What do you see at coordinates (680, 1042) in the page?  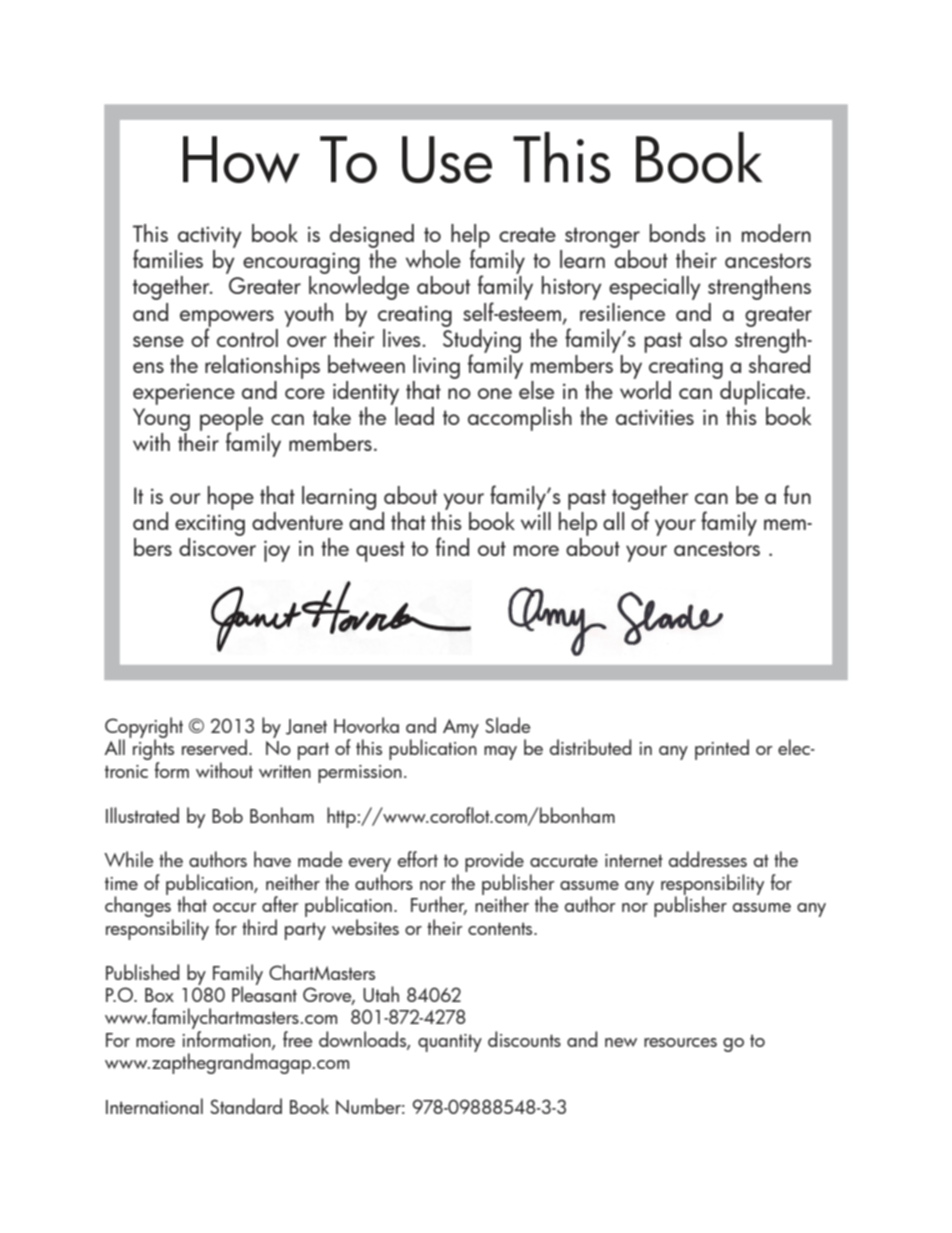 I see `resources` at bounding box center [680, 1042].
